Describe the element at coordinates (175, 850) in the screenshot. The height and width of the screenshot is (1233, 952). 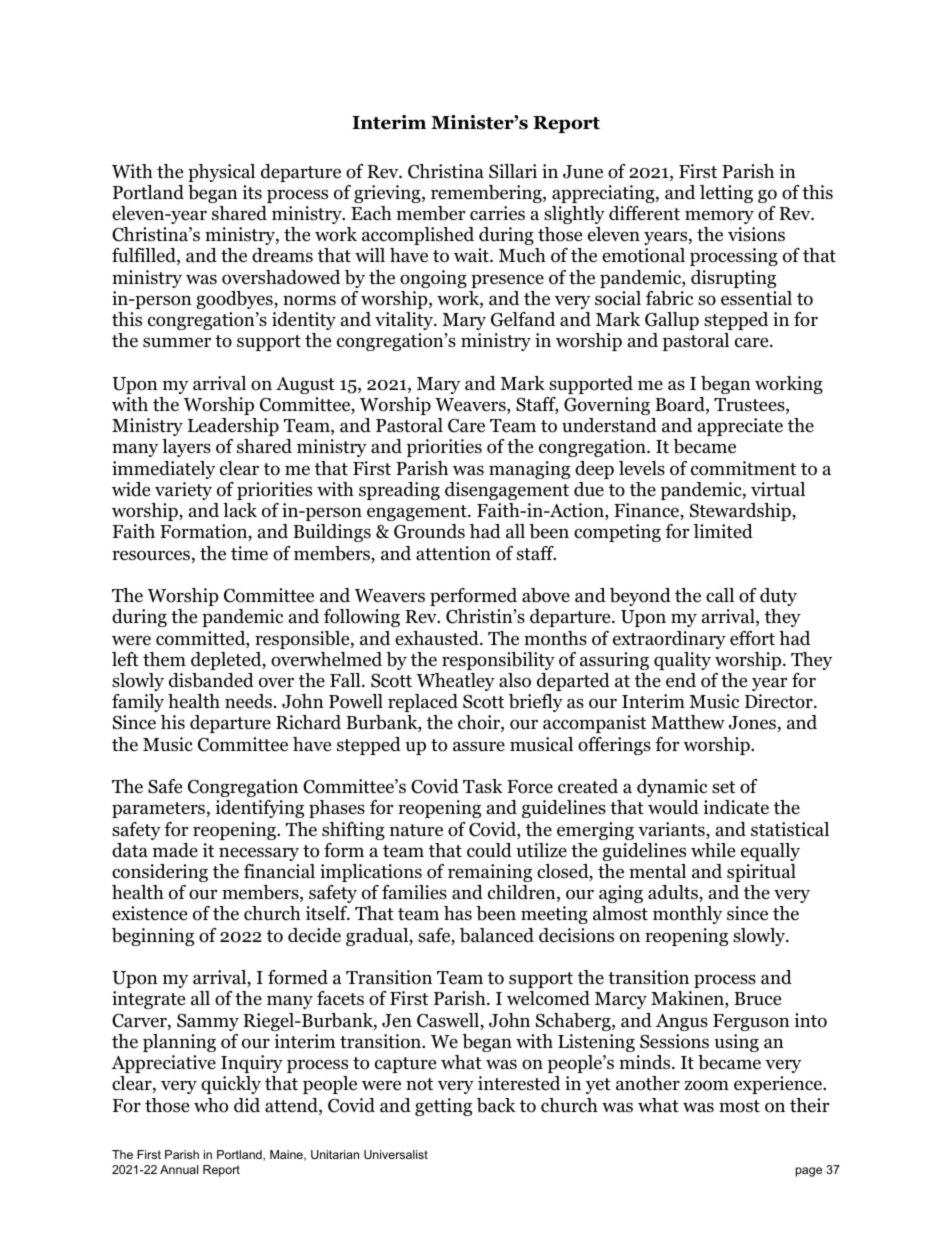
I see `made` at that location.
